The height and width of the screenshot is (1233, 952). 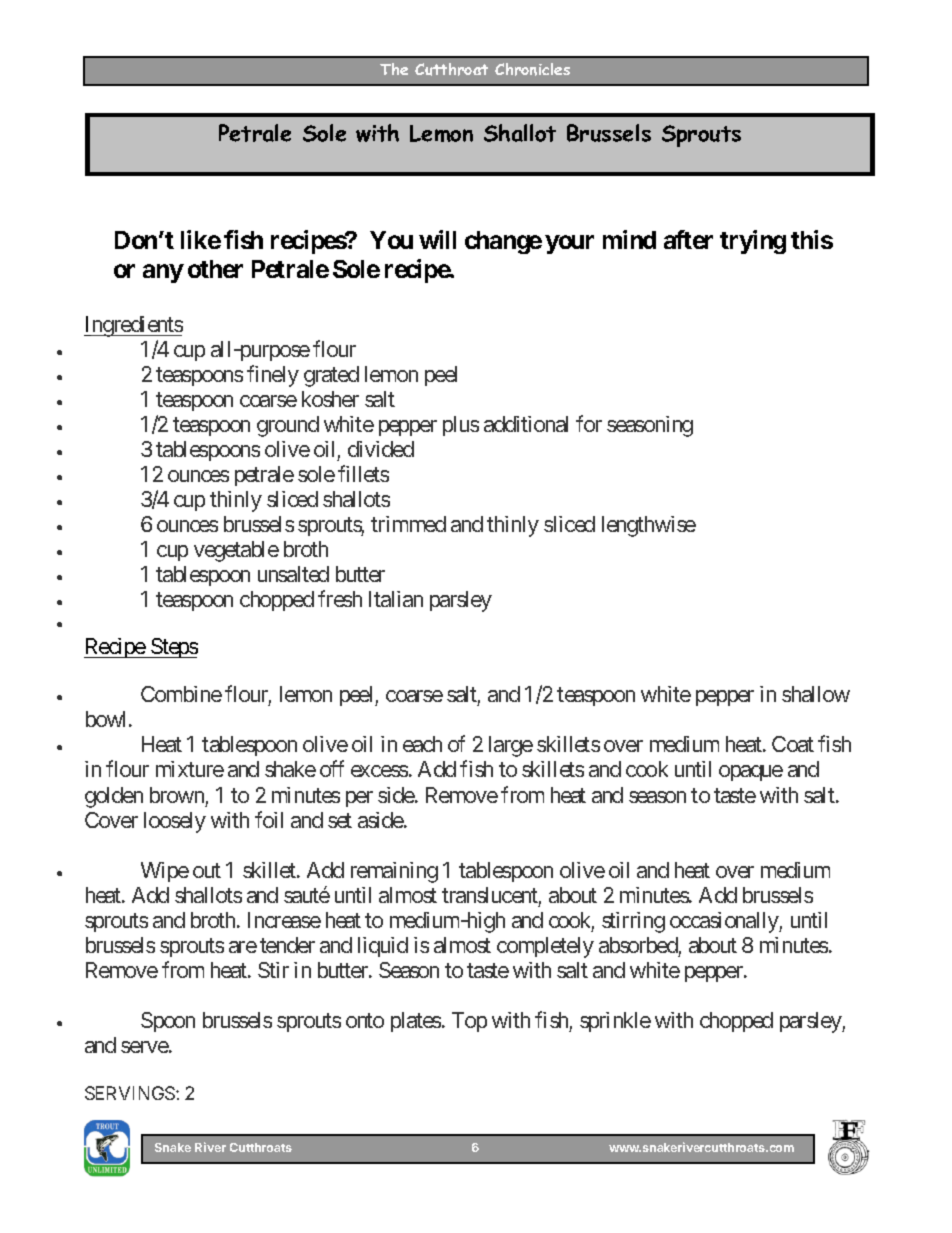 What do you see at coordinates (753, 242) in the screenshot?
I see `trying` at bounding box center [753, 242].
